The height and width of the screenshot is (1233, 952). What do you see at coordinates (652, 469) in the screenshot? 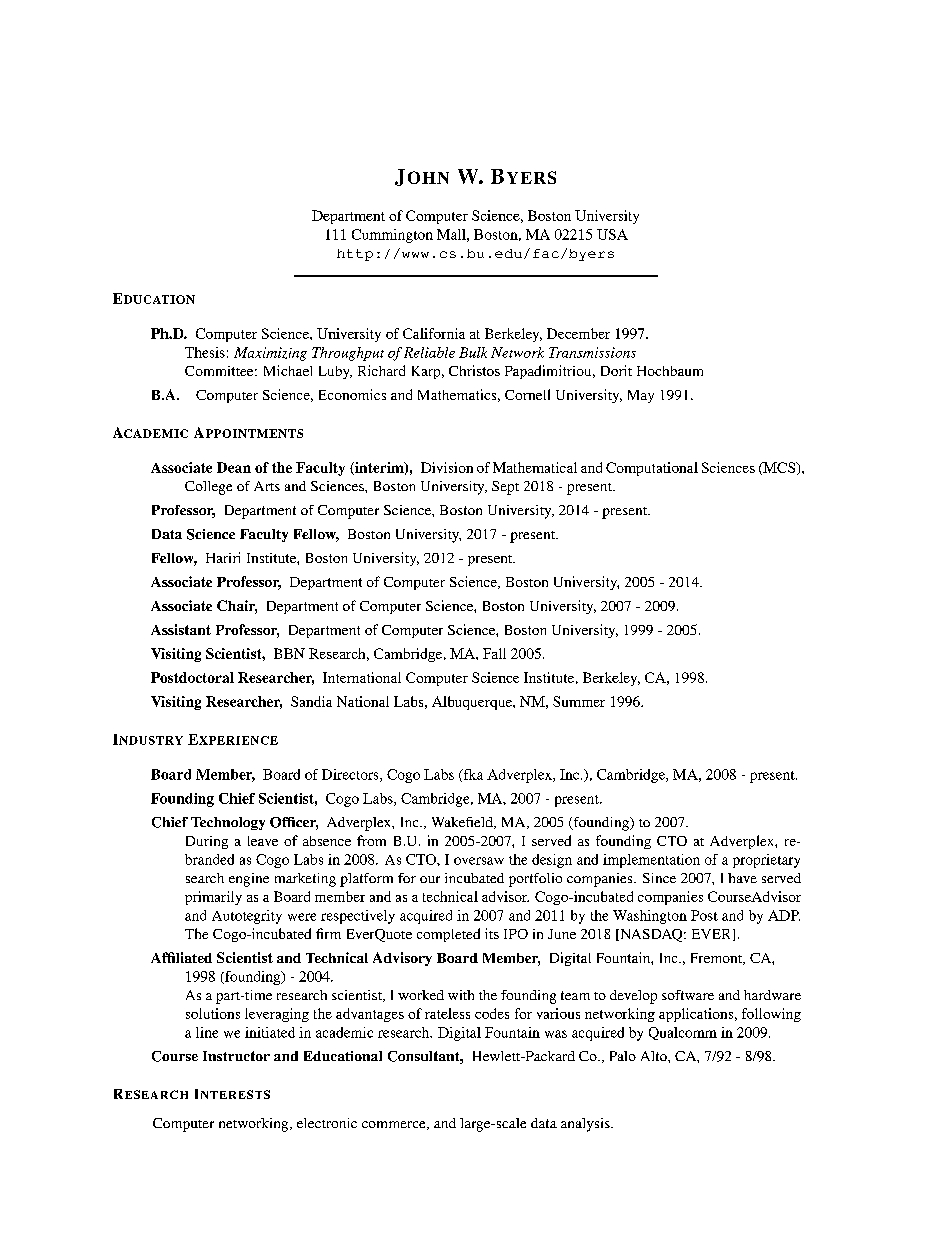
I see `Computational` at bounding box center [652, 469].
